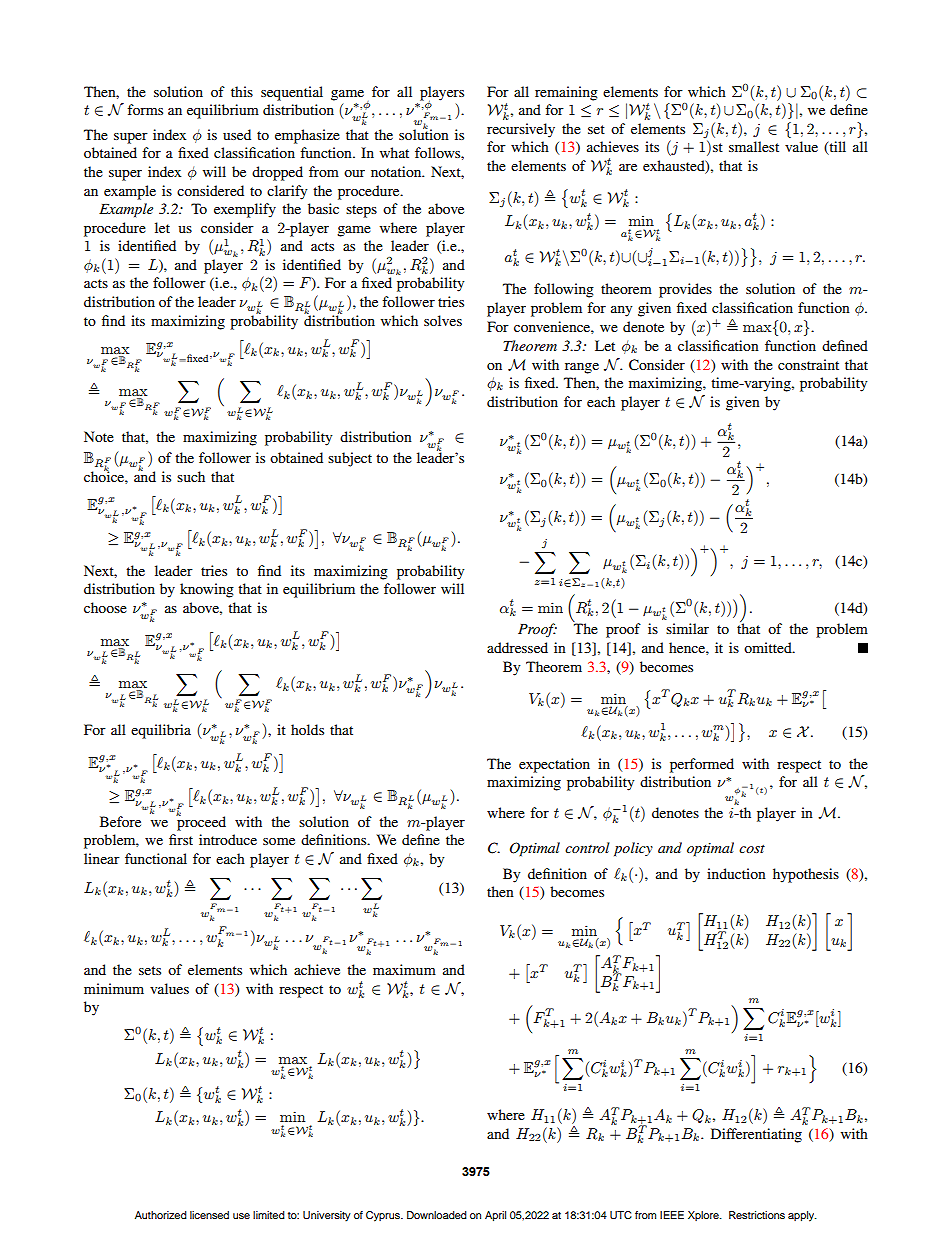 The height and width of the screenshot is (1233, 952). I want to click on addressed, so click(517, 647).
